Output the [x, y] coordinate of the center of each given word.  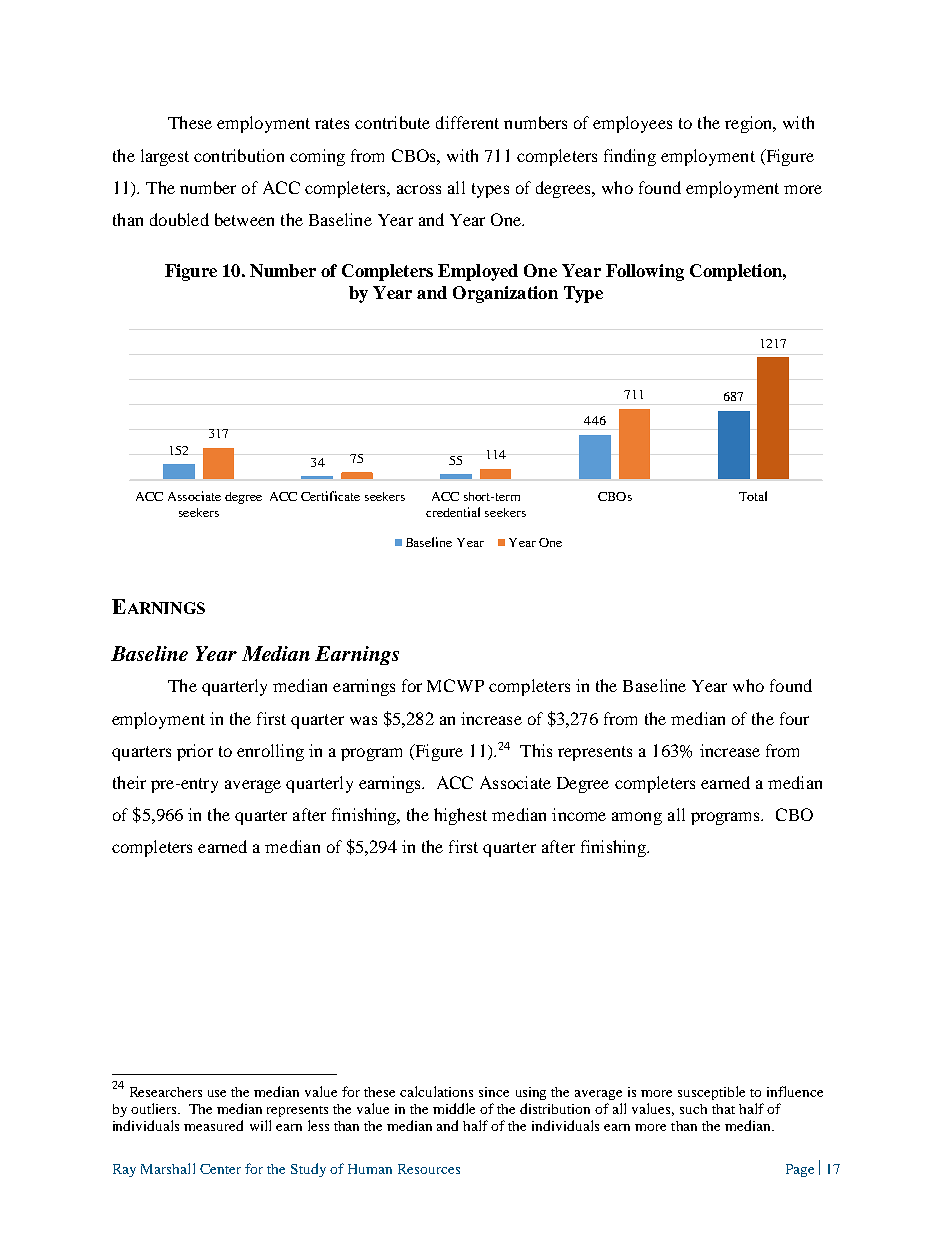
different [467, 122]
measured [213, 1125]
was [363, 720]
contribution [239, 155]
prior [195, 752]
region [750, 124]
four [794, 718]
